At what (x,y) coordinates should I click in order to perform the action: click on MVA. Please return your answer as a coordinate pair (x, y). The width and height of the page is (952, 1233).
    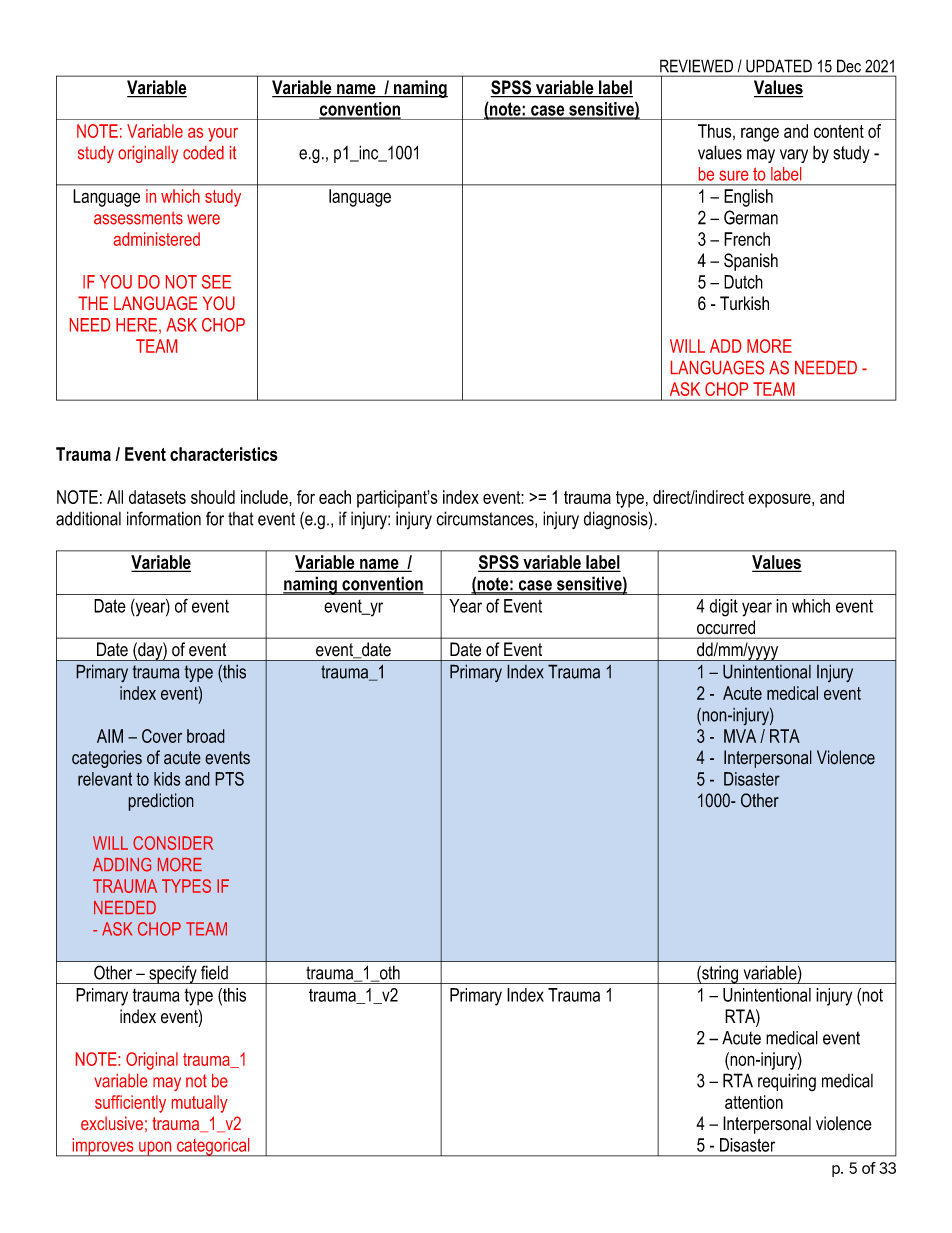
    Looking at the image, I should click on (740, 736).
